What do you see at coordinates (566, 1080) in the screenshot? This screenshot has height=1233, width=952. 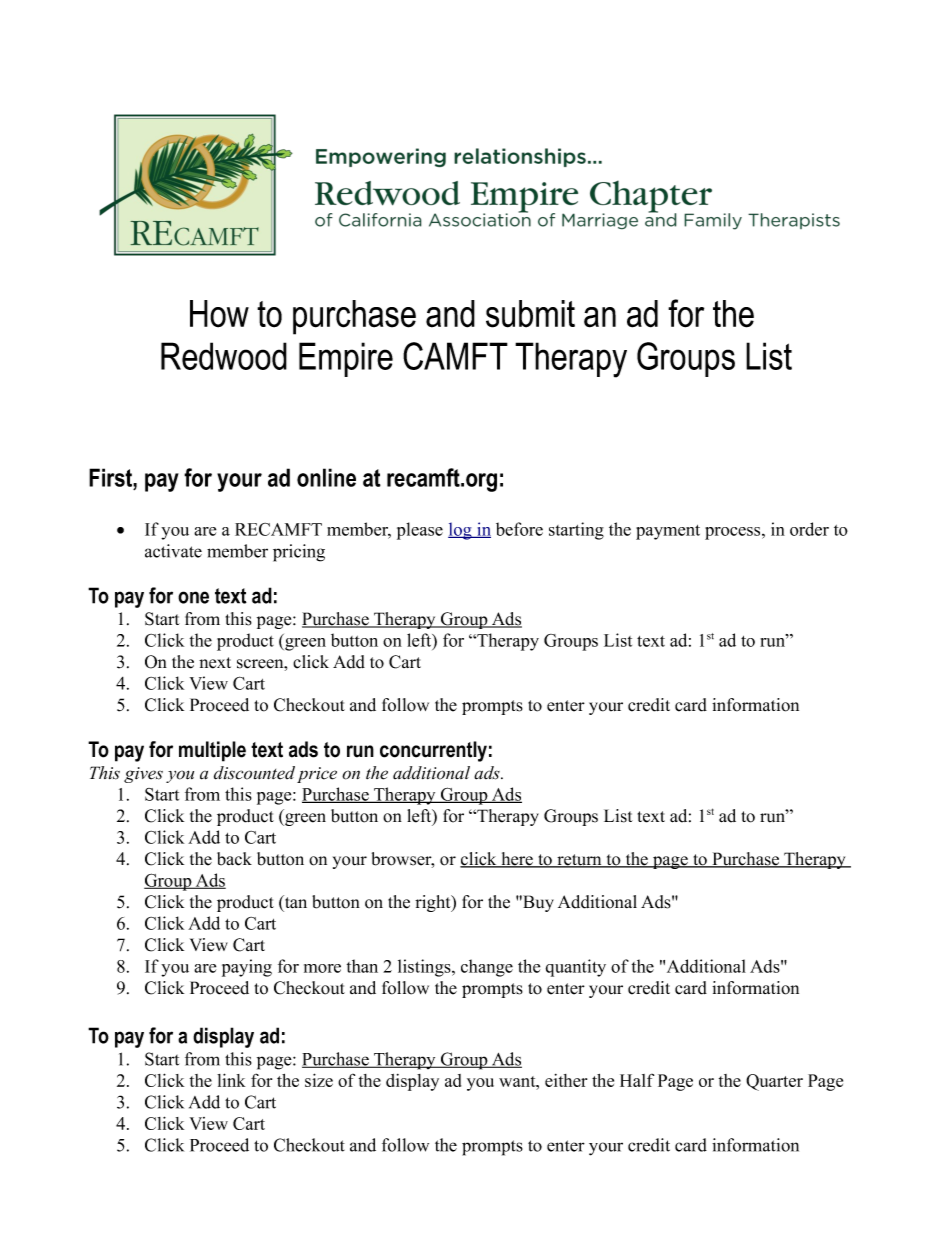 I see `either` at bounding box center [566, 1080].
